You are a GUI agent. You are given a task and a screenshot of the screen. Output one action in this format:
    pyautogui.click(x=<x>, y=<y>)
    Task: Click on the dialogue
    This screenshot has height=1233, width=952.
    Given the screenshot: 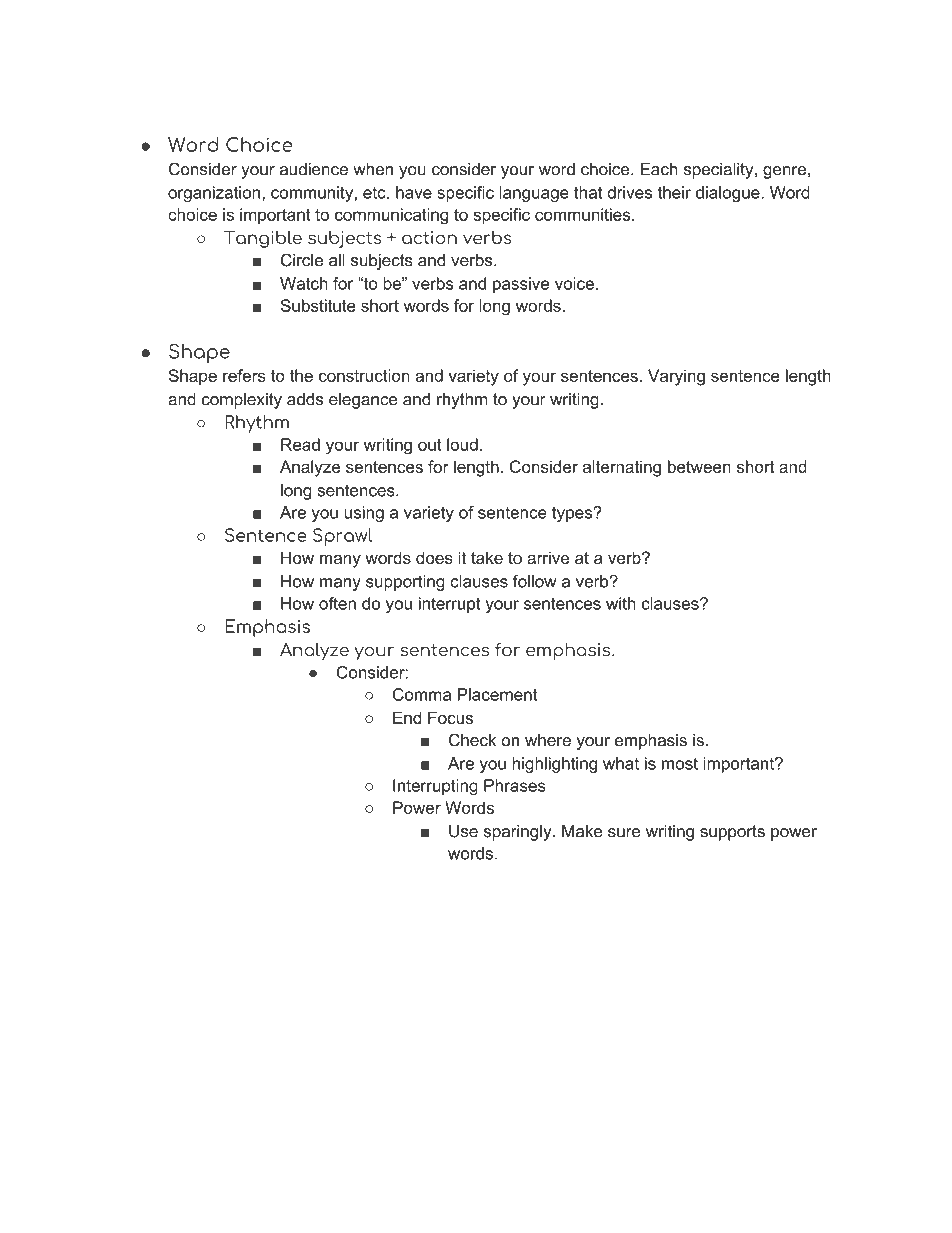 What is the action you would take?
    pyautogui.click(x=729, y=194)
